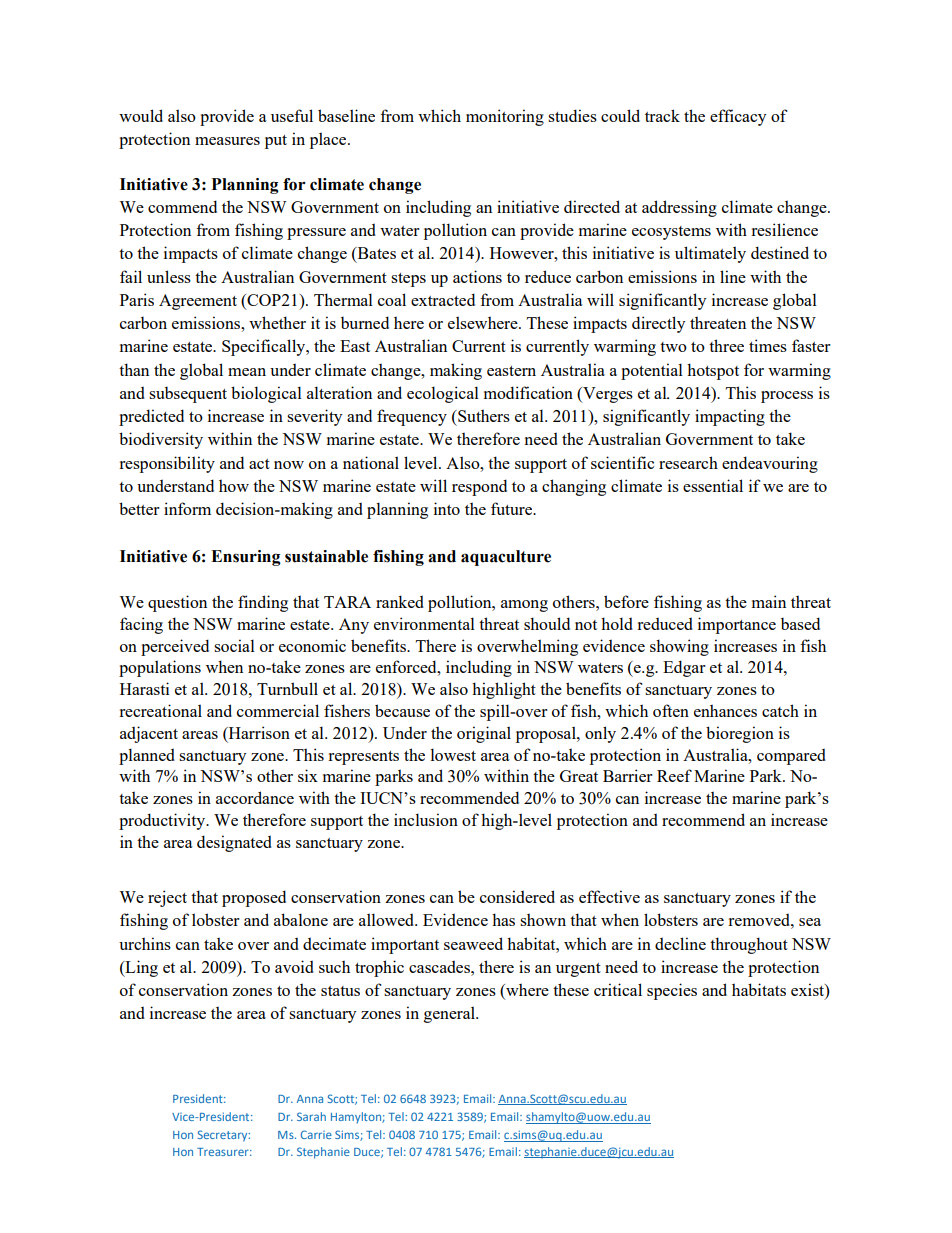  I want to click on environmental, so click(424, 623).
